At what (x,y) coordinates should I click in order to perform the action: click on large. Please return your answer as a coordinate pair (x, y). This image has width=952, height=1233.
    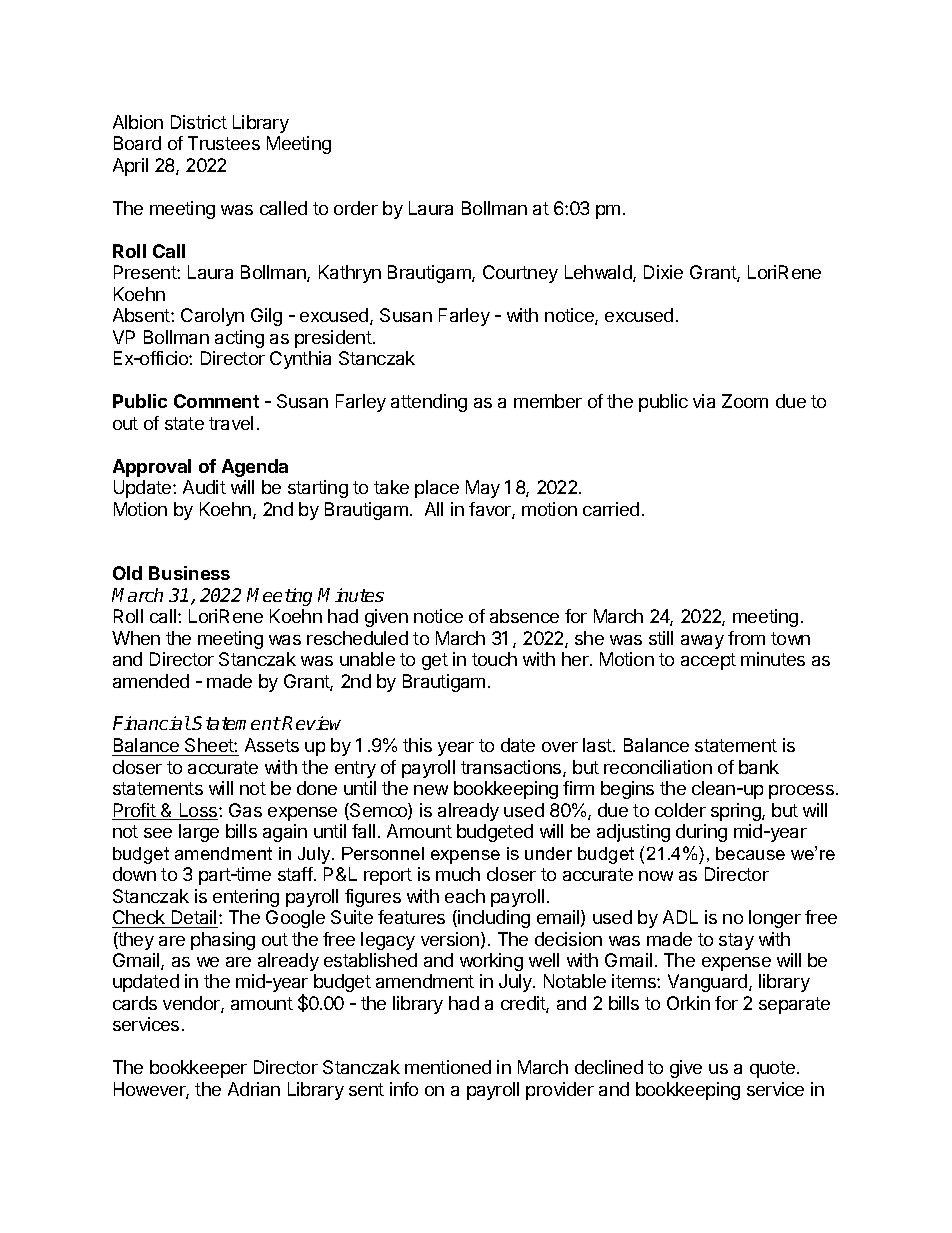
    Looking at the image, I should click on (199, 833).
